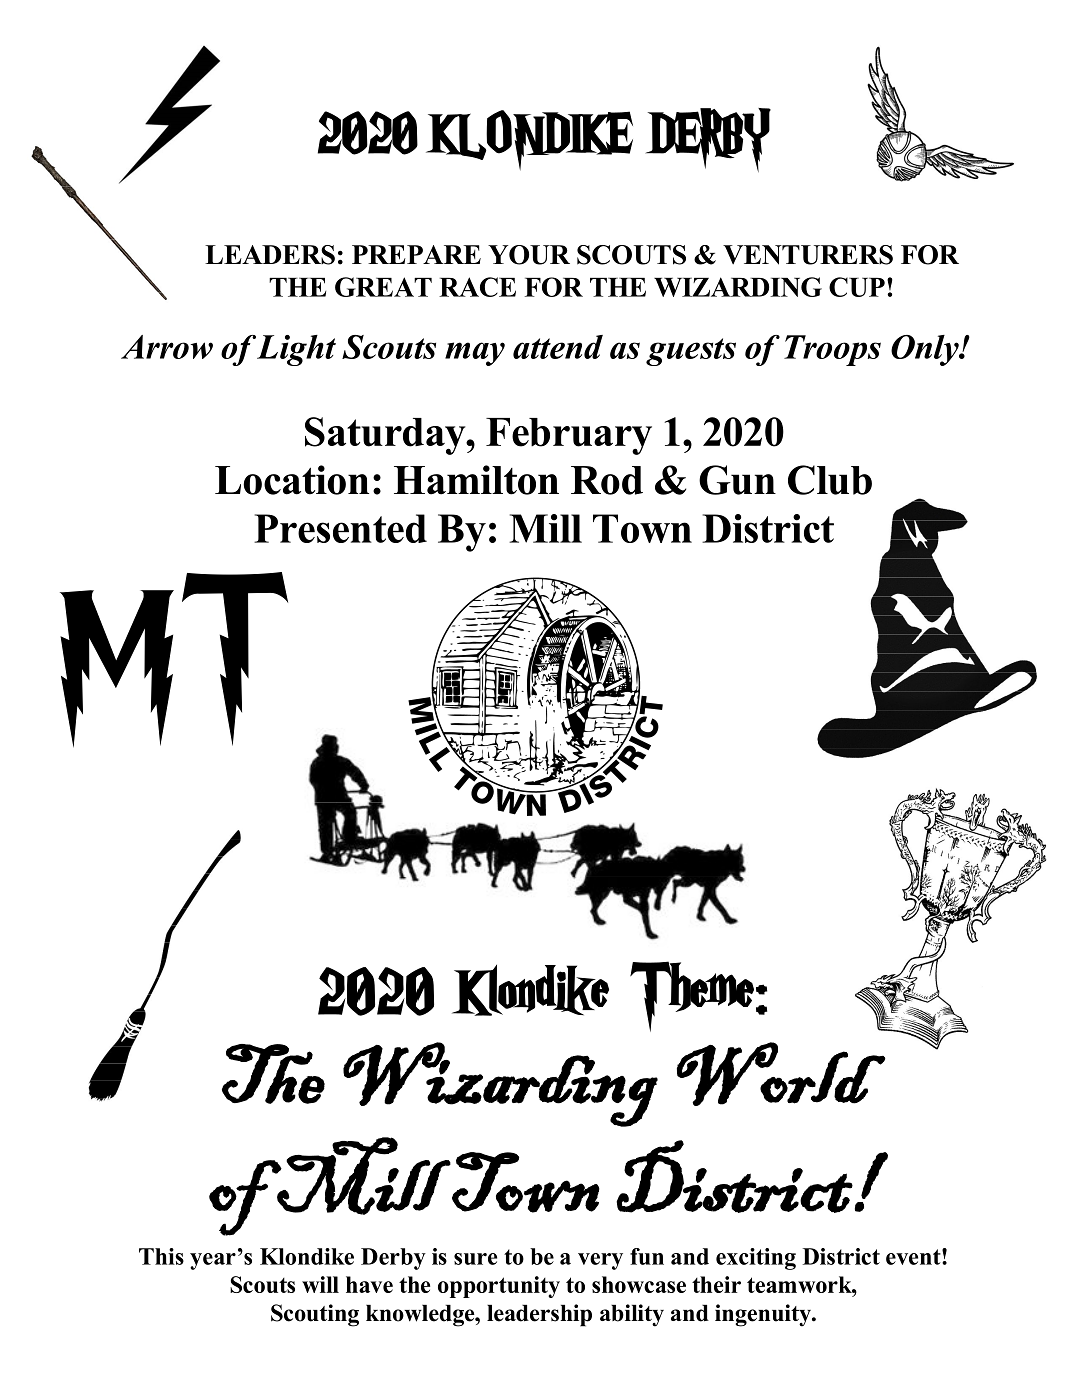 This document has width=1074, height=1390. I want to click on will, so click(320, 1284).
